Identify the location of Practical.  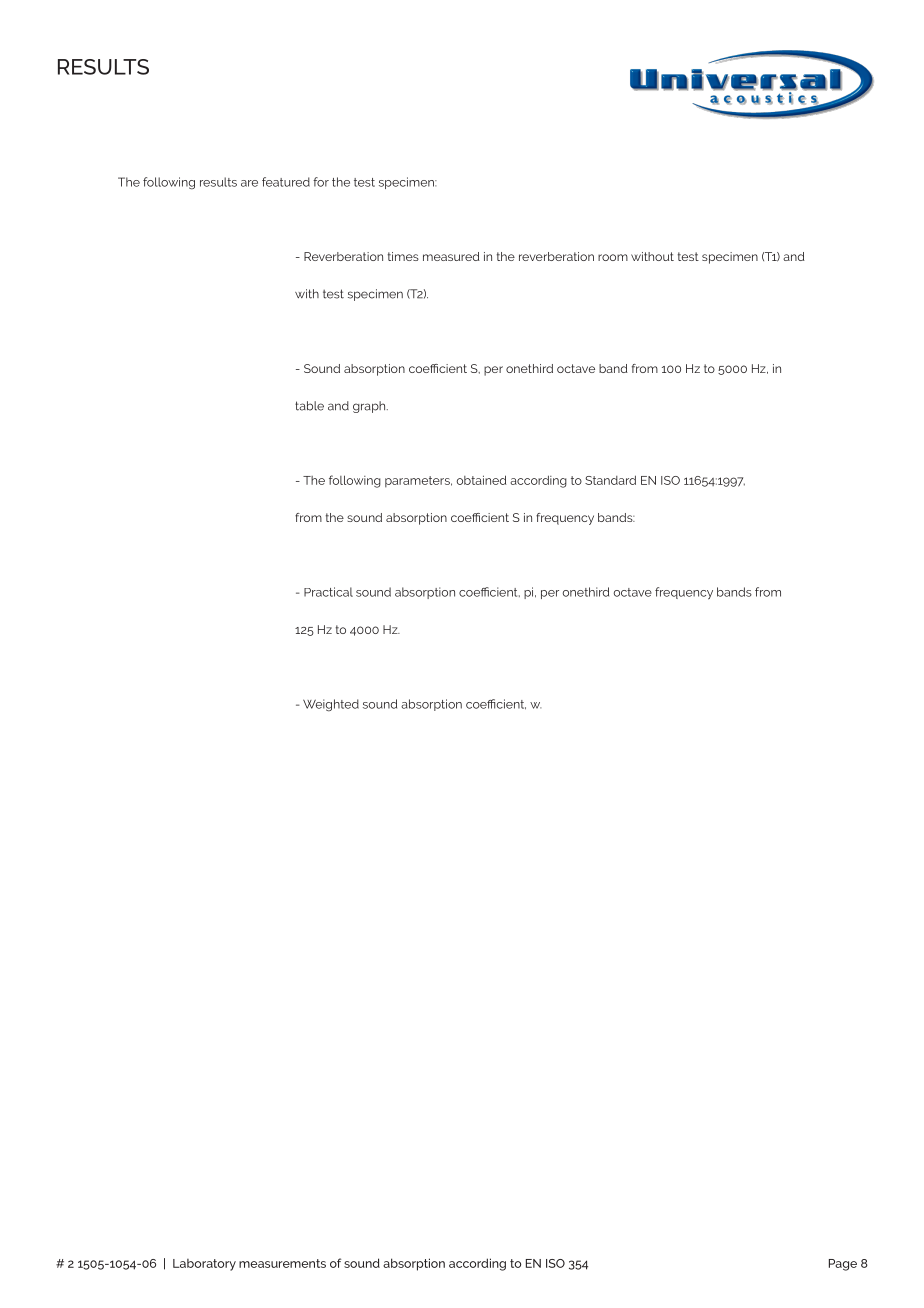
(328, 592).
